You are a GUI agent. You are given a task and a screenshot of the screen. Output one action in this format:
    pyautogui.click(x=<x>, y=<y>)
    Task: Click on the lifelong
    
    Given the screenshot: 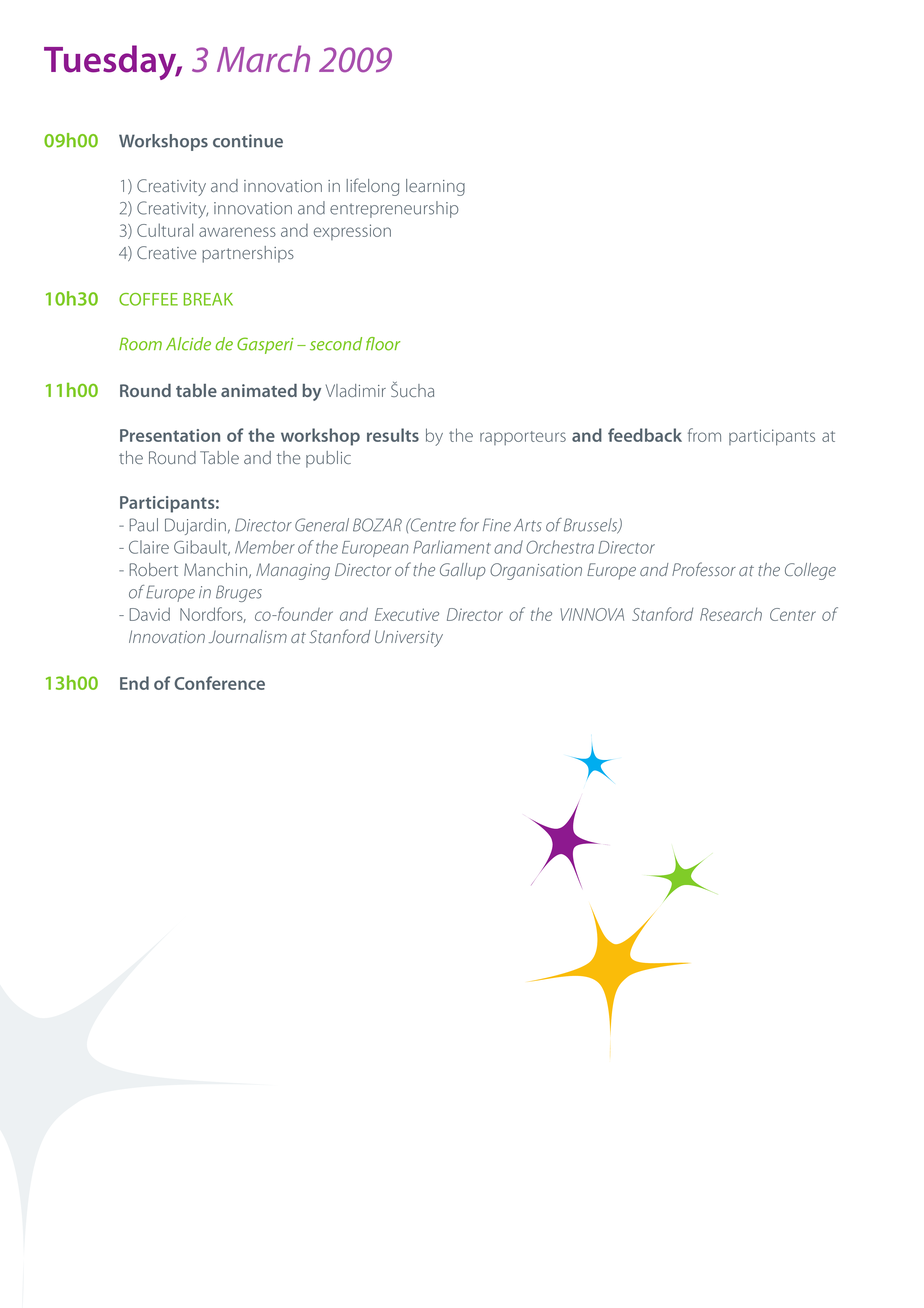 What is the action you would take?
    pyautogui.click(x=372, y=187)
